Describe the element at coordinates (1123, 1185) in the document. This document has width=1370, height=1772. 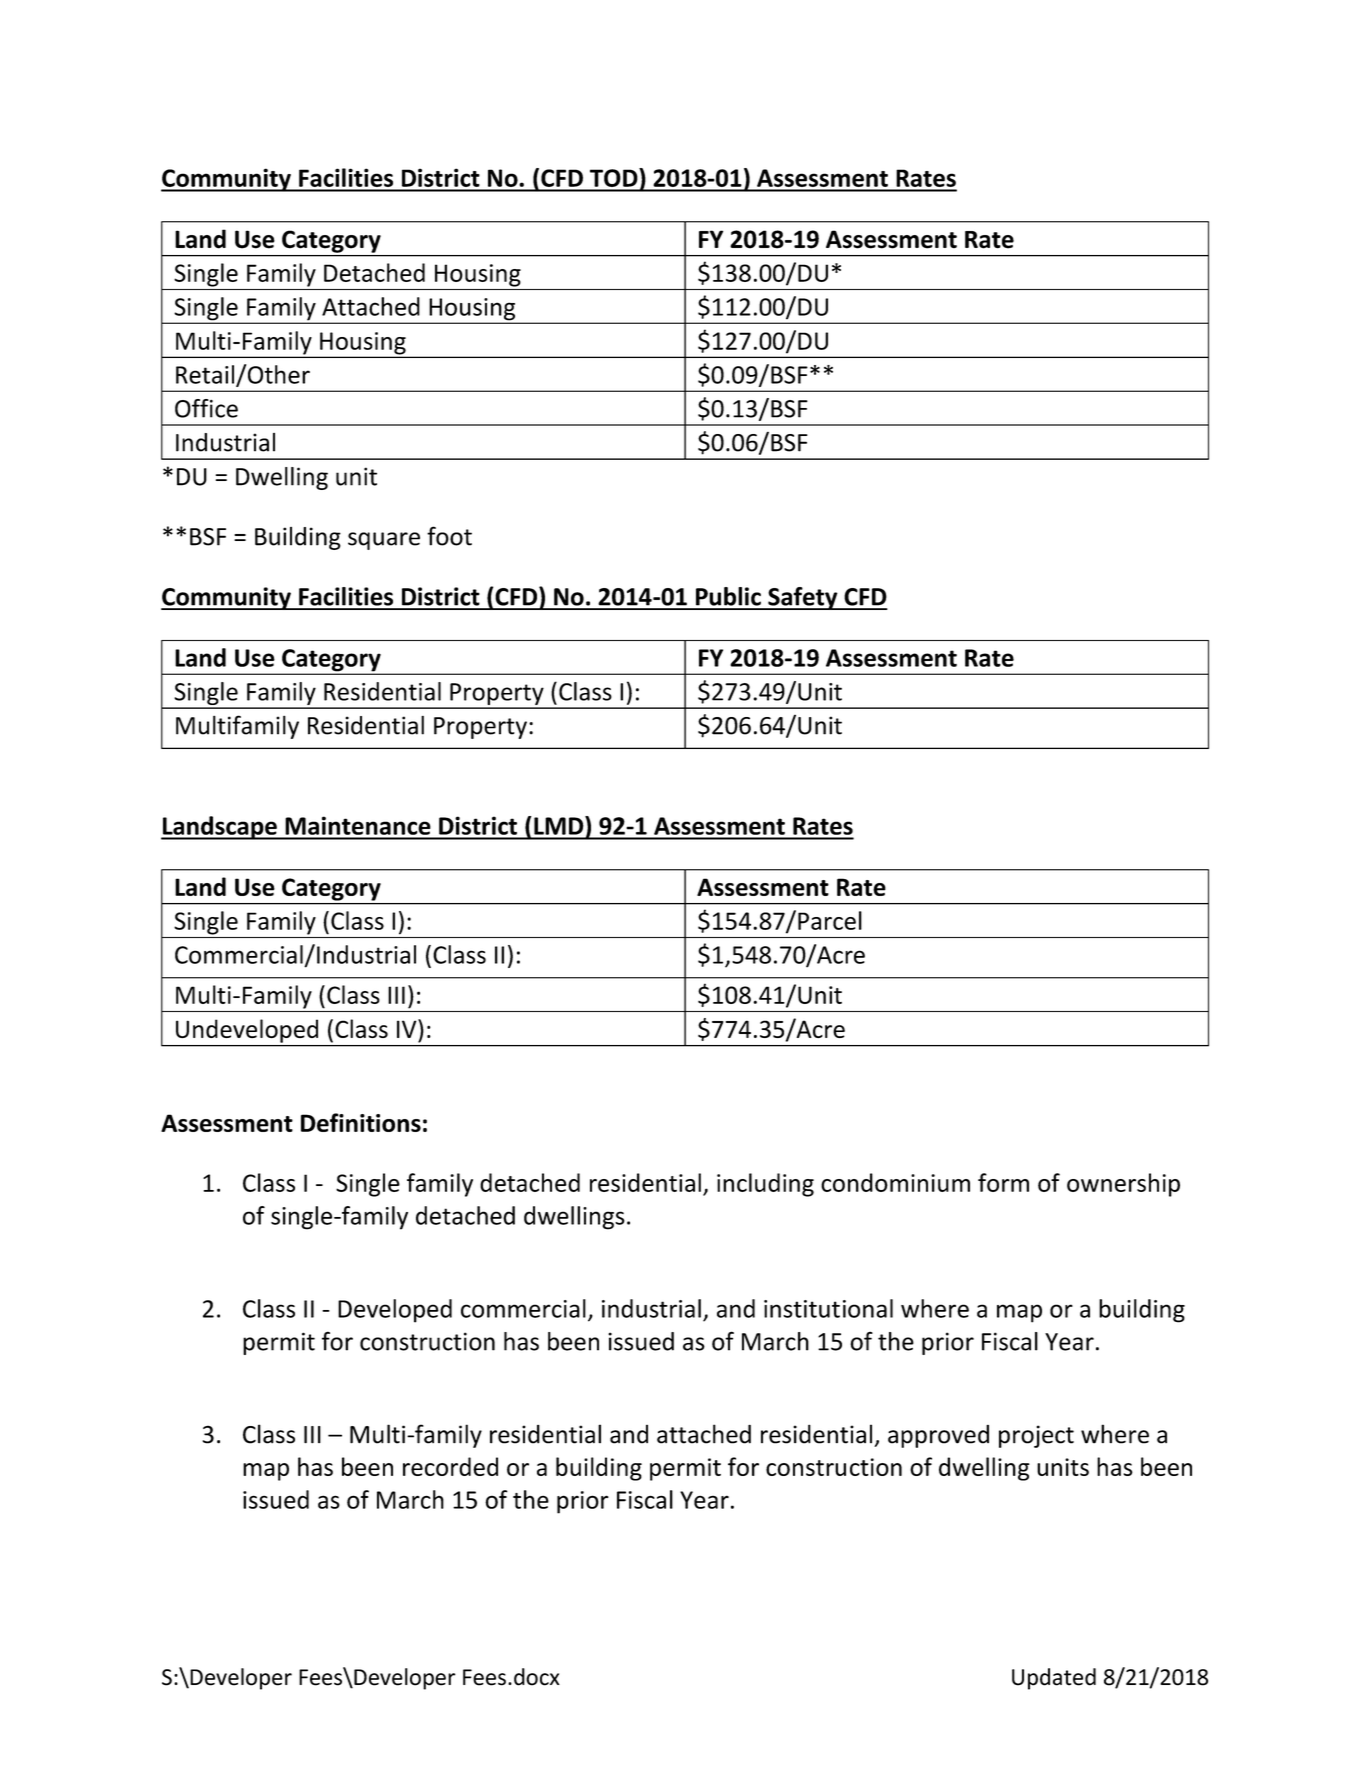
I see `ownership` at that location.
